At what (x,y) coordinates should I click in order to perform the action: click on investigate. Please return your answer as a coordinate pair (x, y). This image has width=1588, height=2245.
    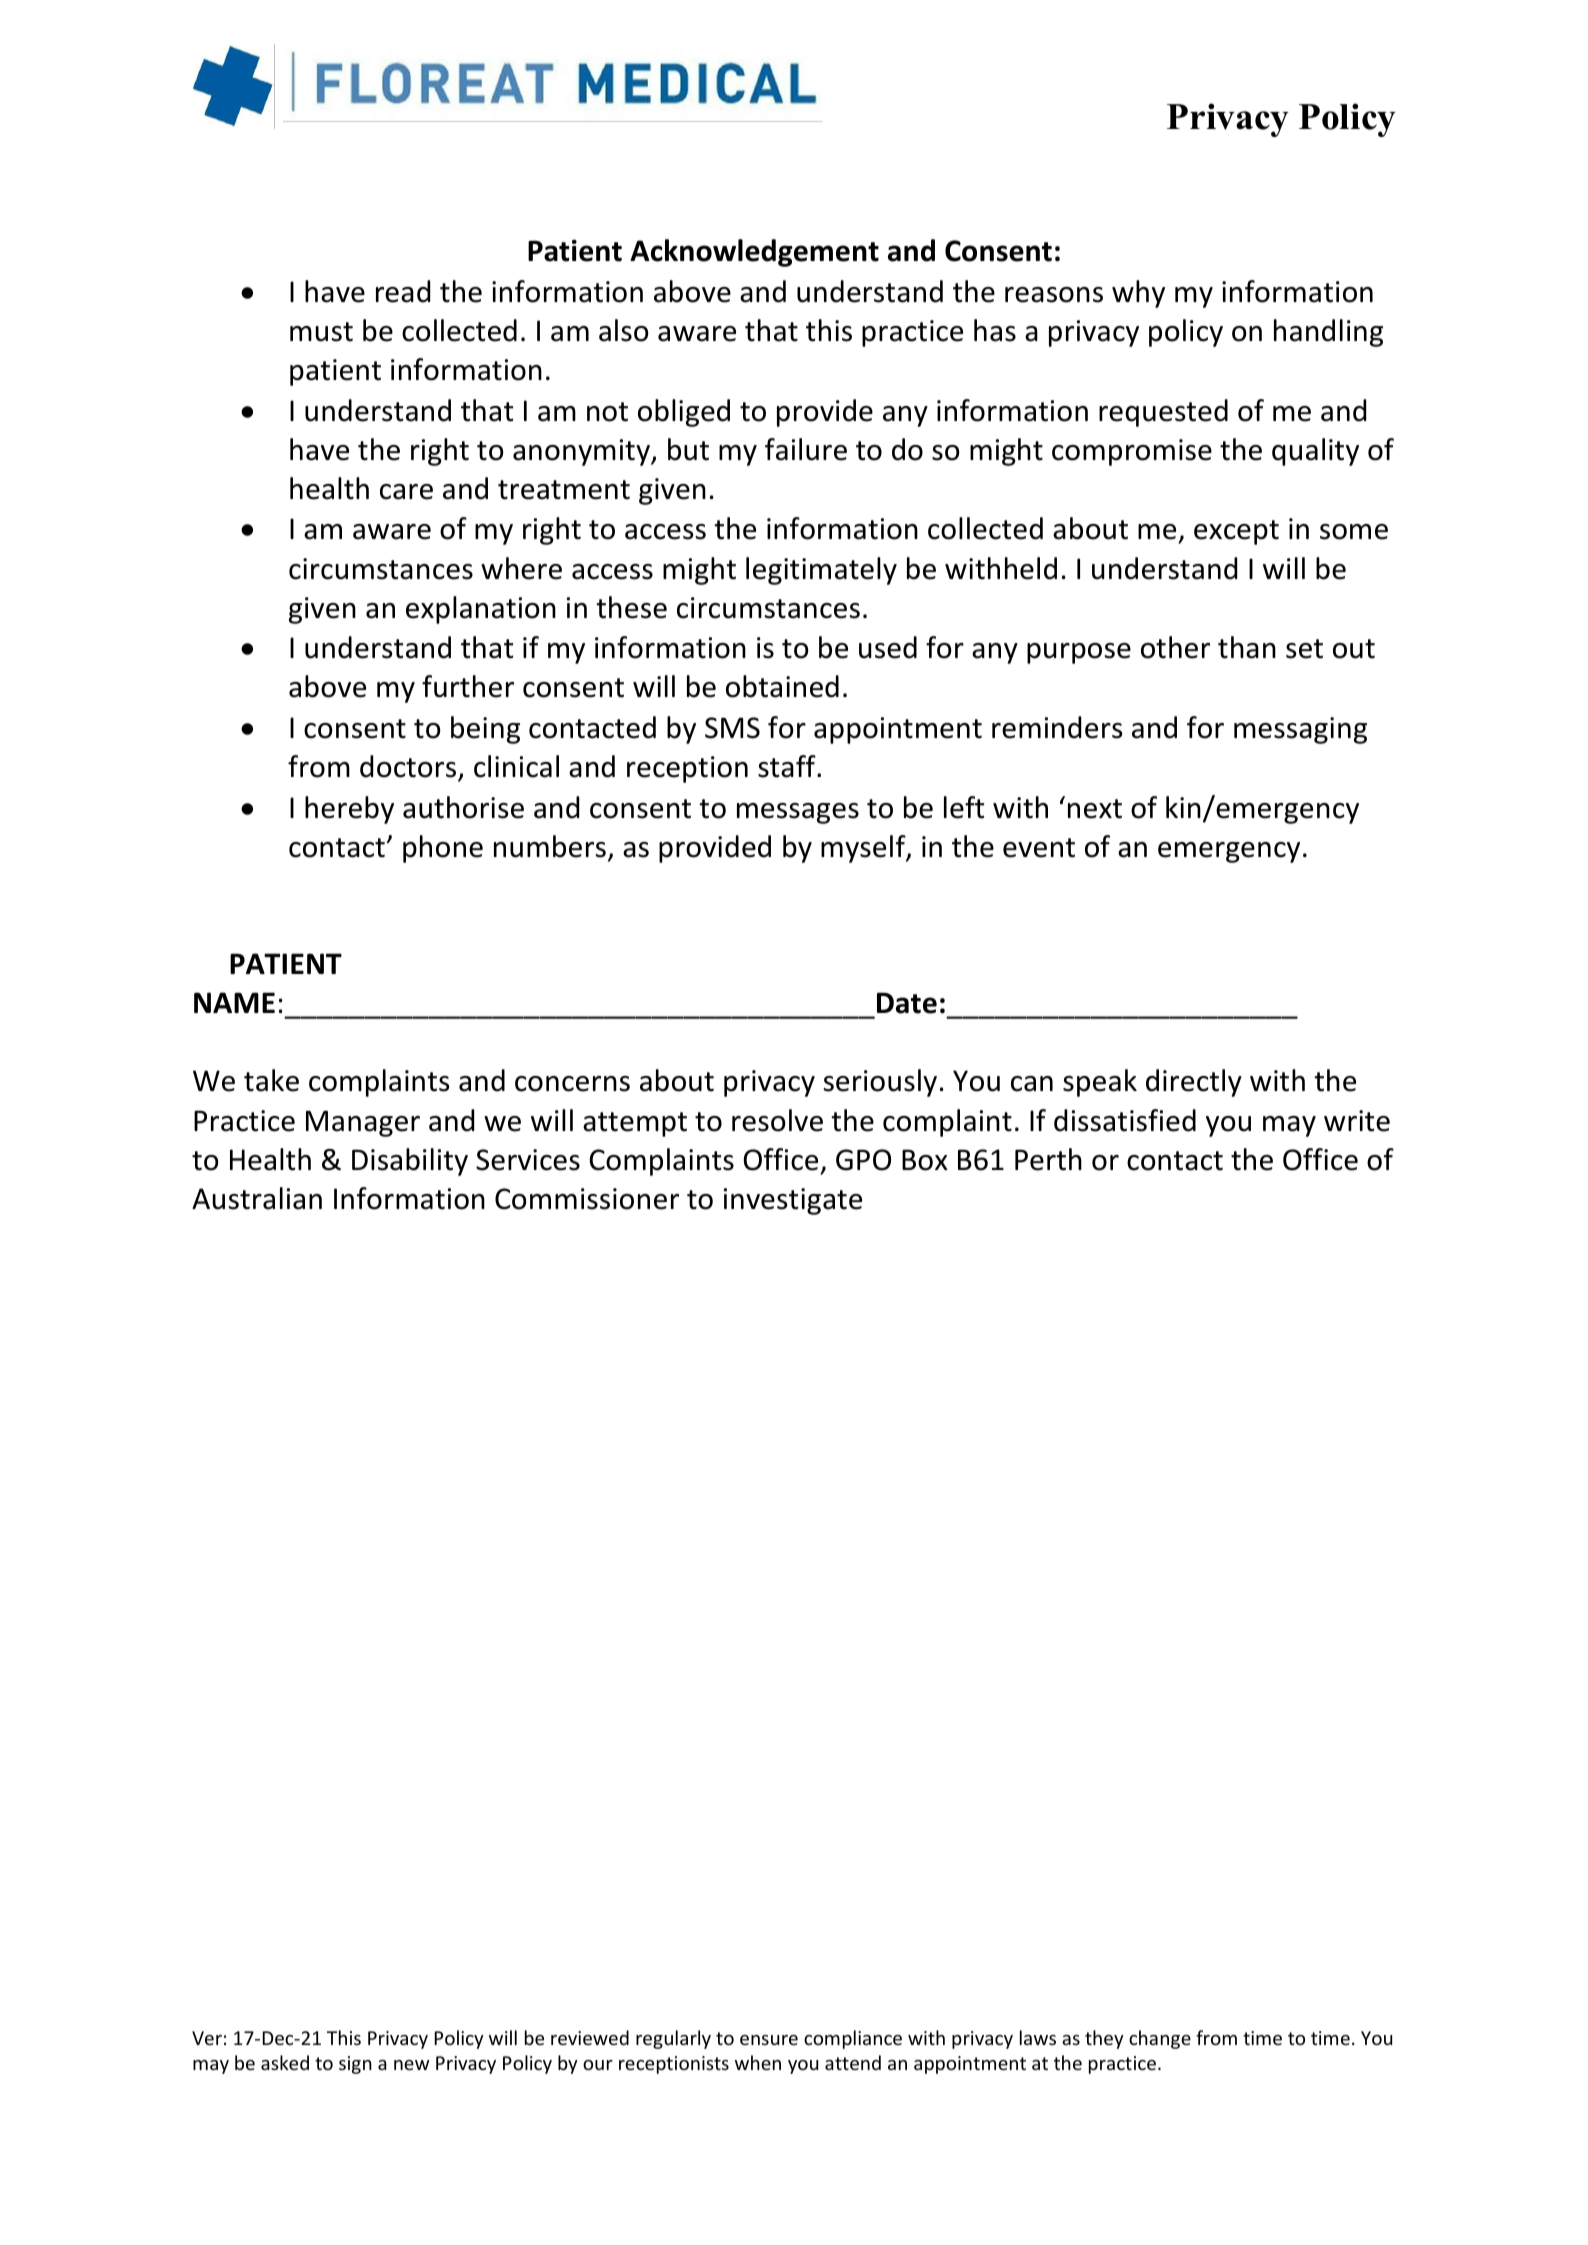
    Looking at the image, I should click on (793, 1201).
